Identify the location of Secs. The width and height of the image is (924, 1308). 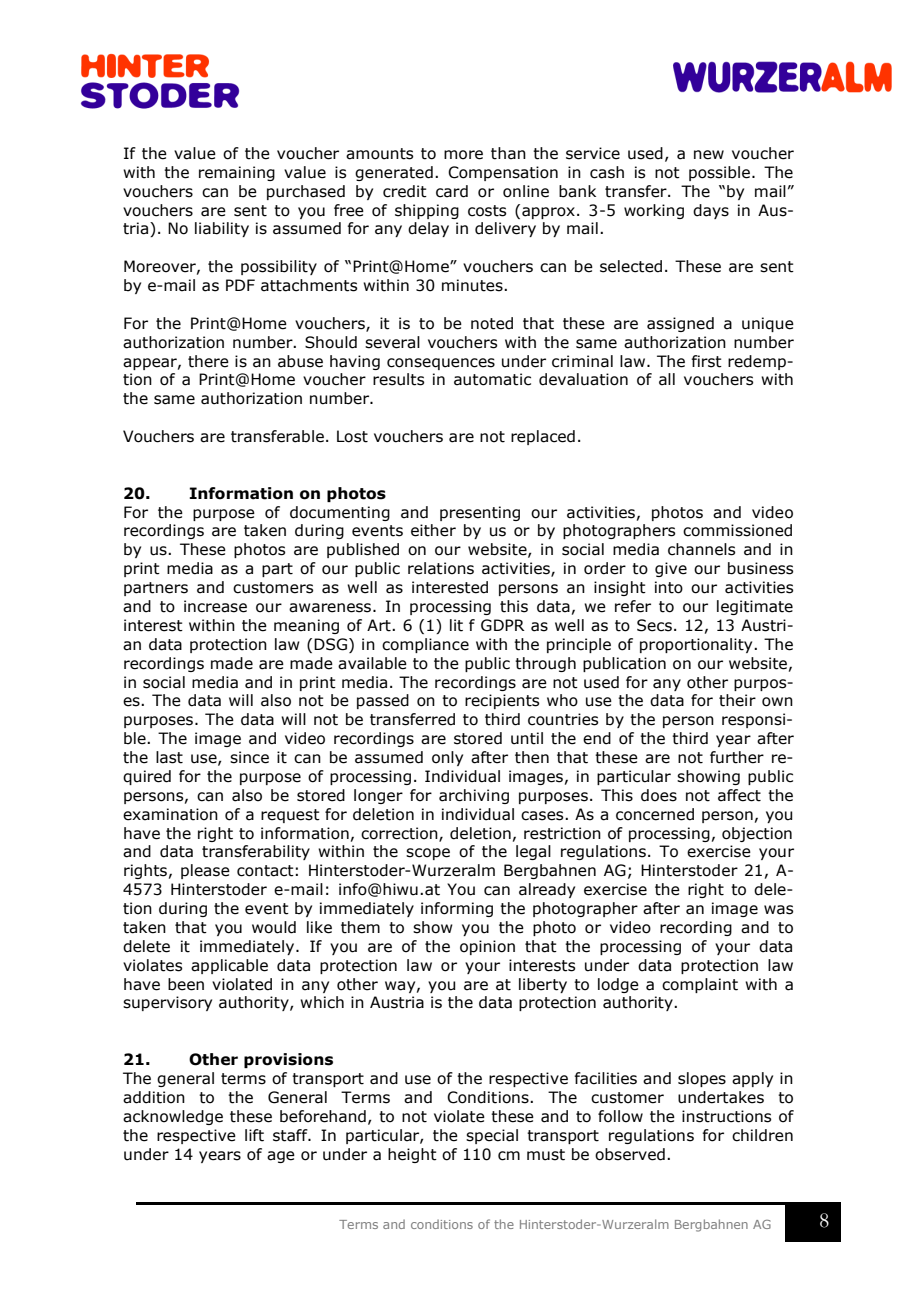
(654, 625).
